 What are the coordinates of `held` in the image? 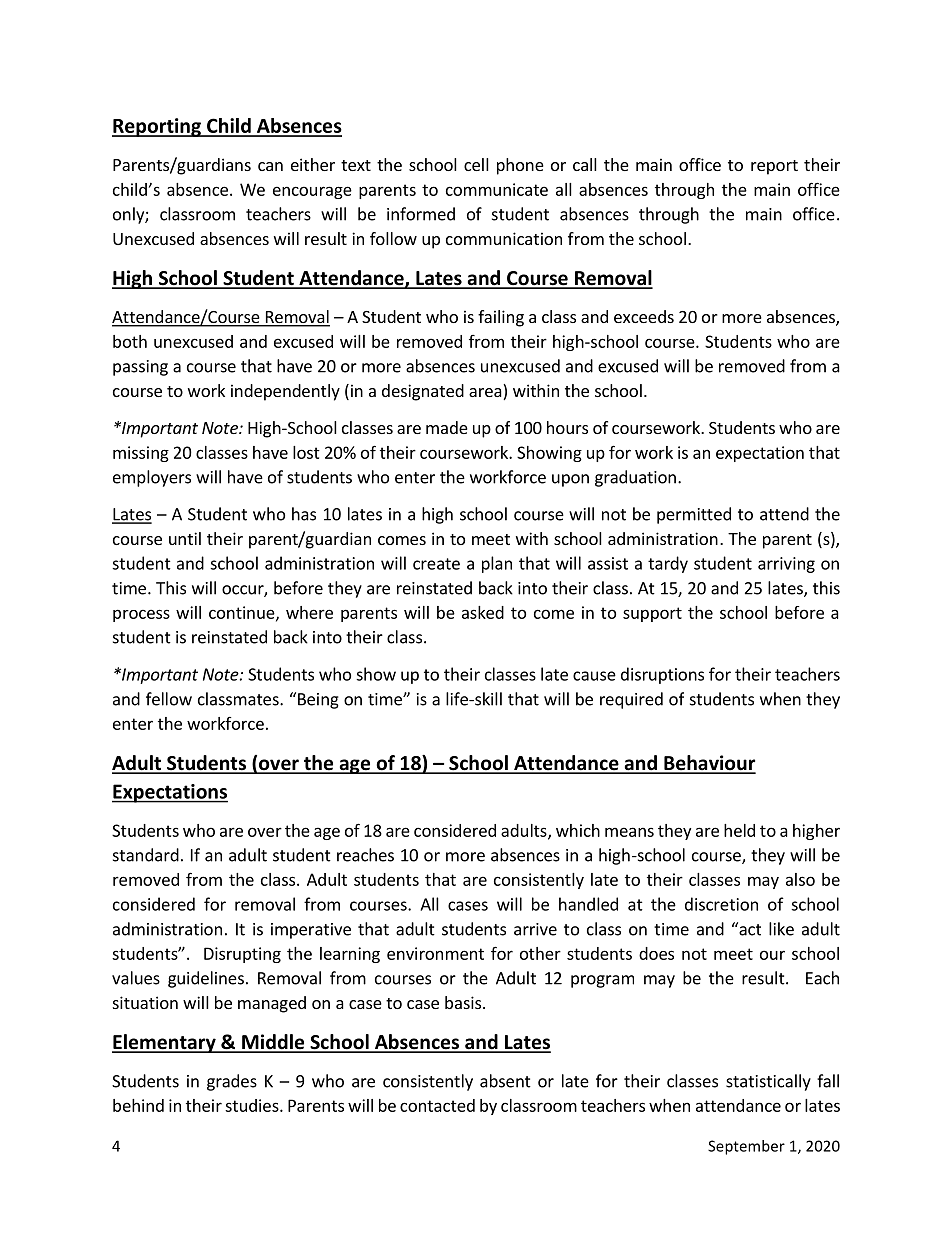 It's located at (739, 830).
